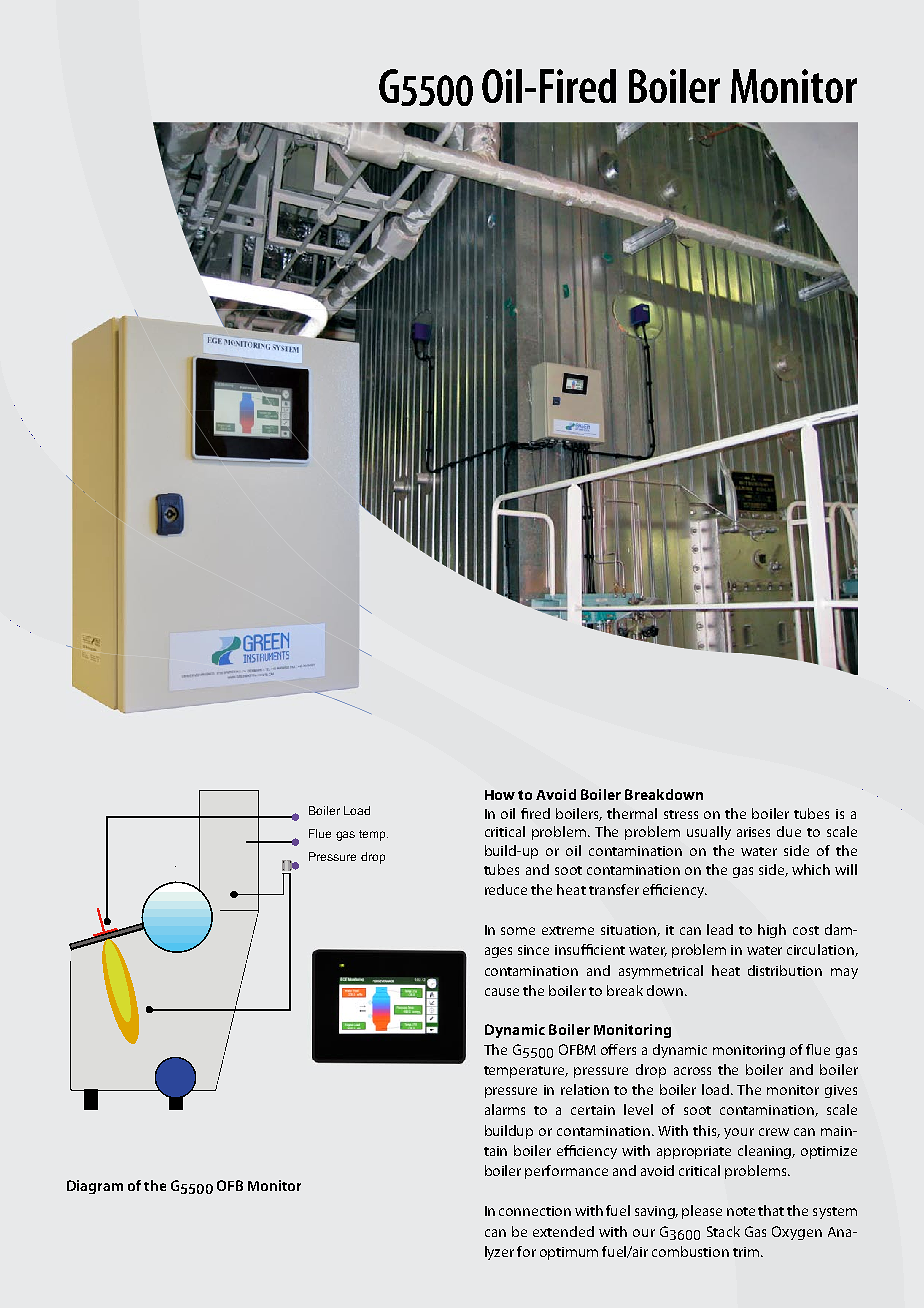 This image has width=924, height=1308. Describe the element at coordinates (518, 931) in the image. I see `some` at that location.
